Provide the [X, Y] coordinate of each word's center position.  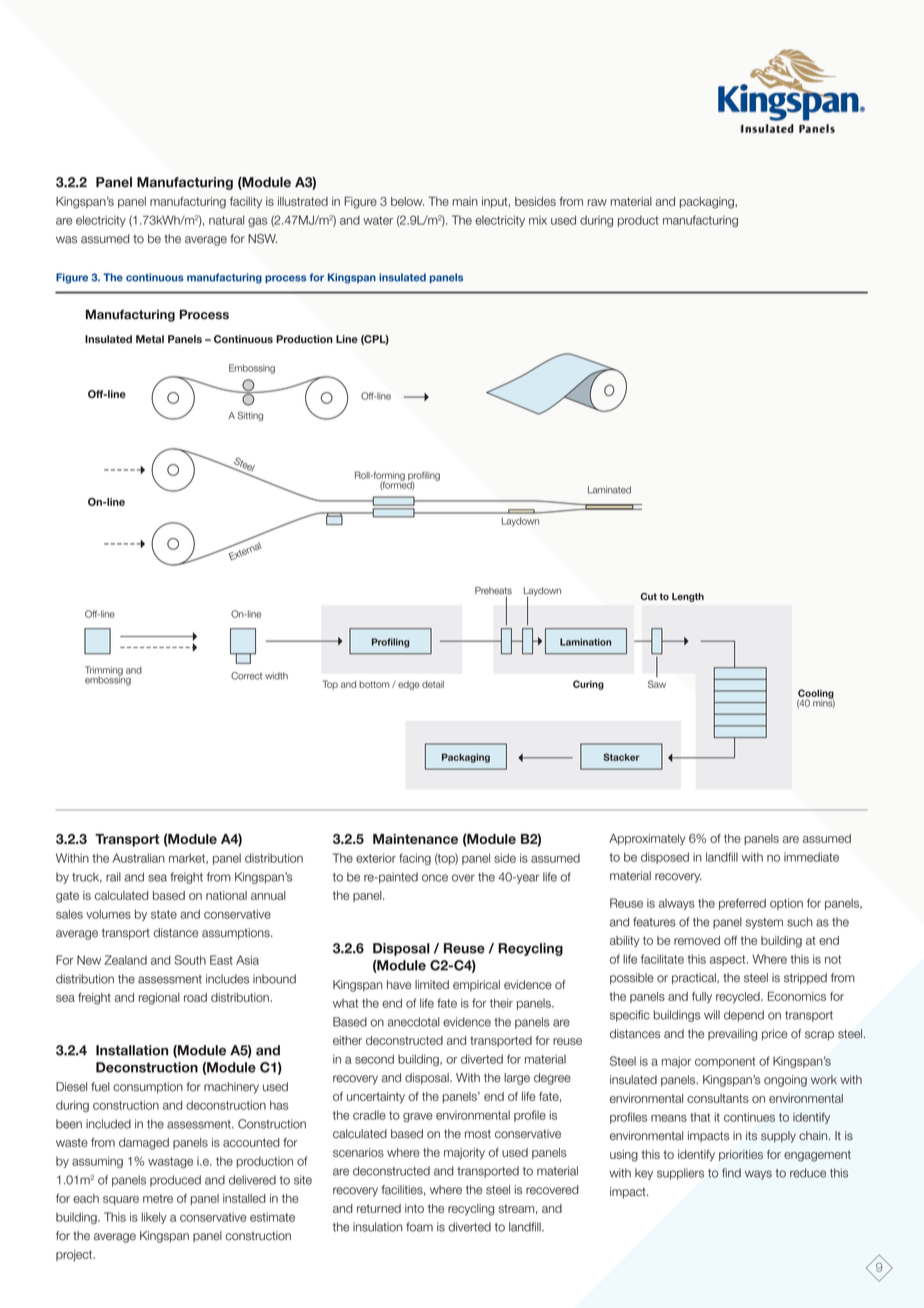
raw [597, 202]
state [164, 914]
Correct [246, 676]
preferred [742, 904]
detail [433, 684]
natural [226, 220]
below [407, 201]
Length [688, 597]
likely [154, 1218]
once [435, 878]
